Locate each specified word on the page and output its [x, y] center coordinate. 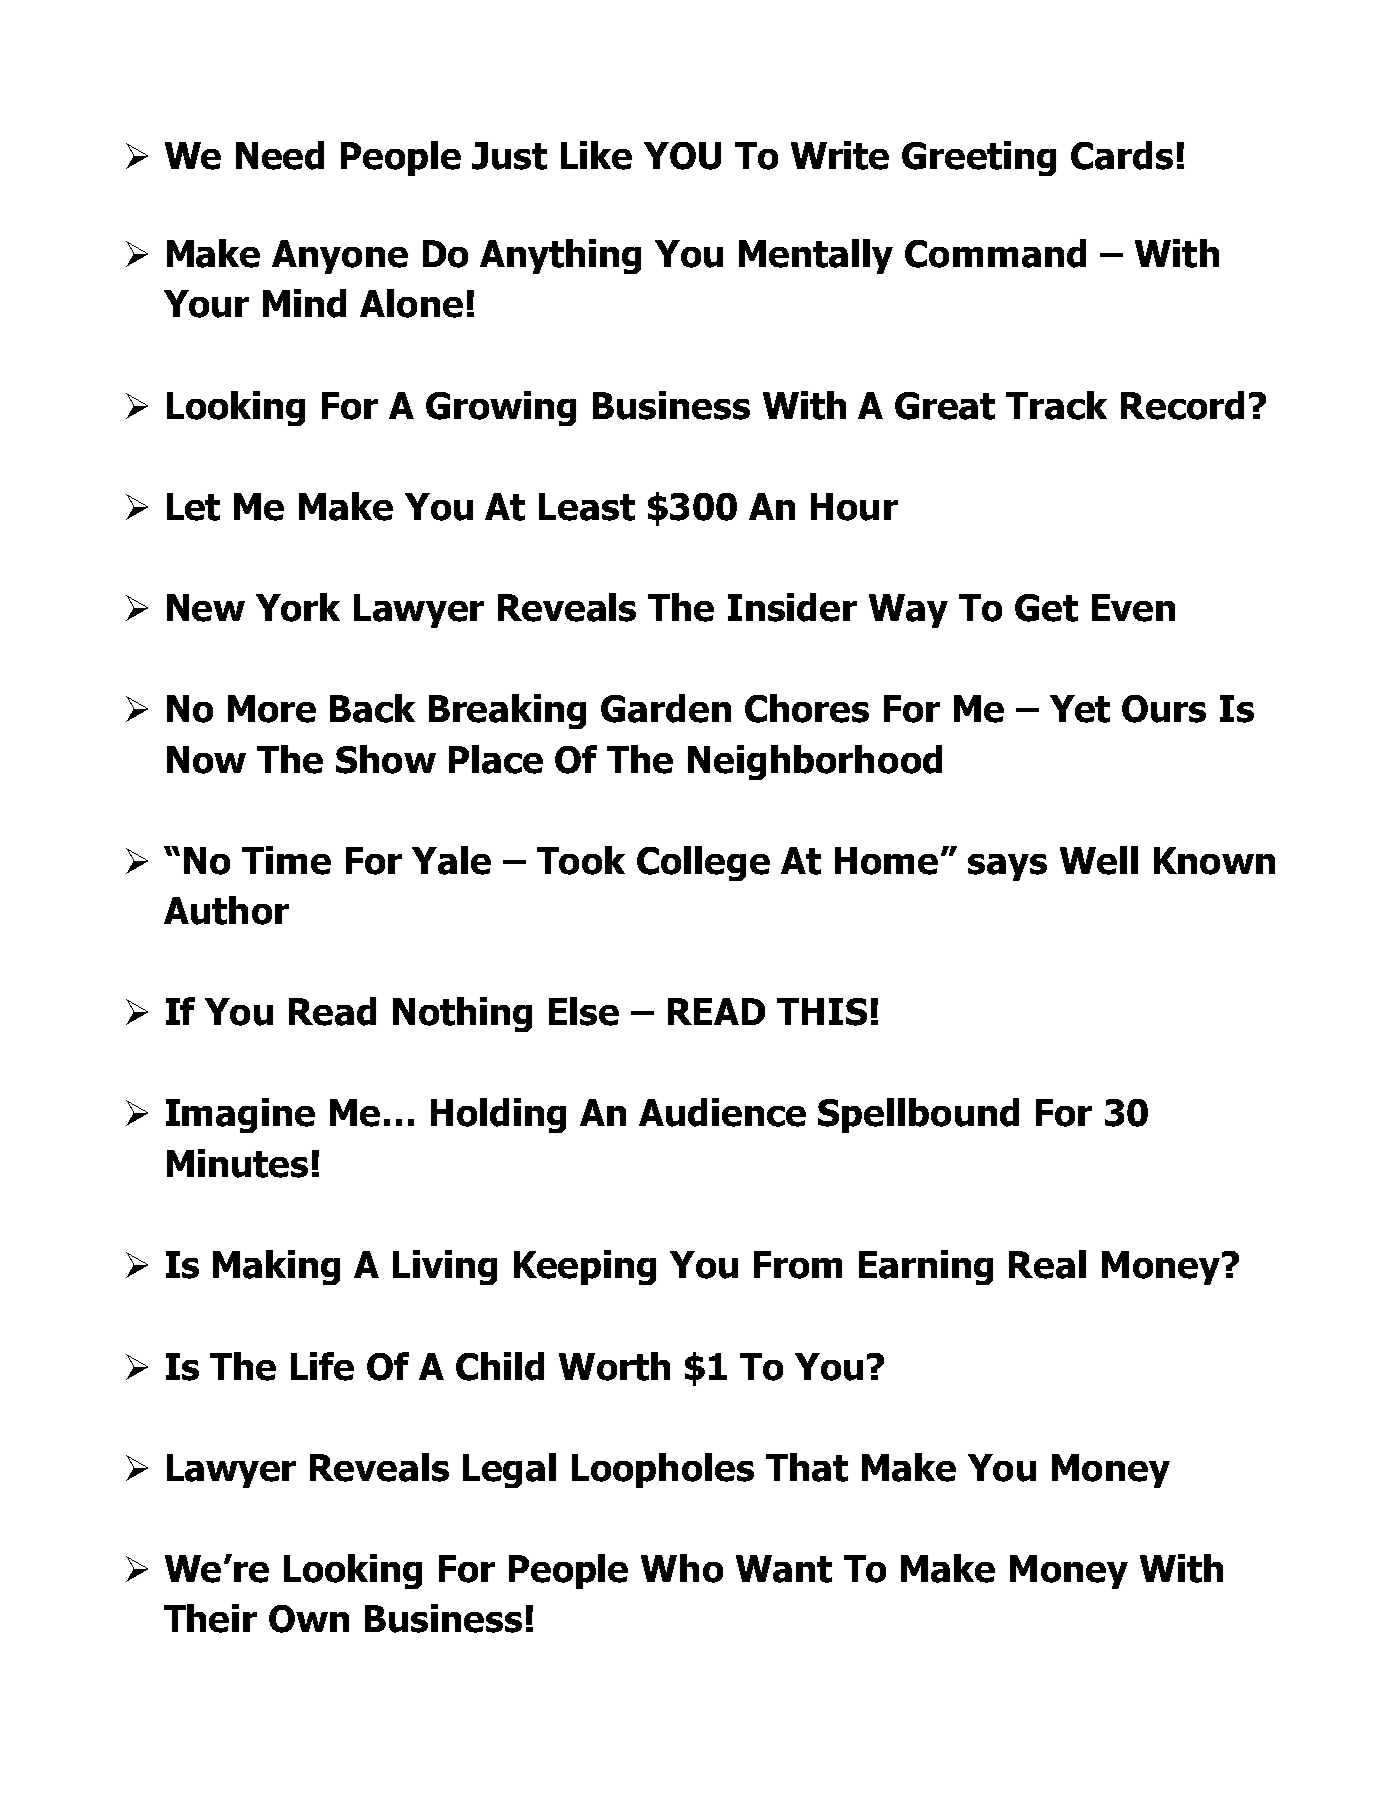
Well [1099, 860]
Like [596, 155]
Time [286, 860]
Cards [1122, 155]
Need [280, 155]
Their [210, 1618]
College [703, 863]
